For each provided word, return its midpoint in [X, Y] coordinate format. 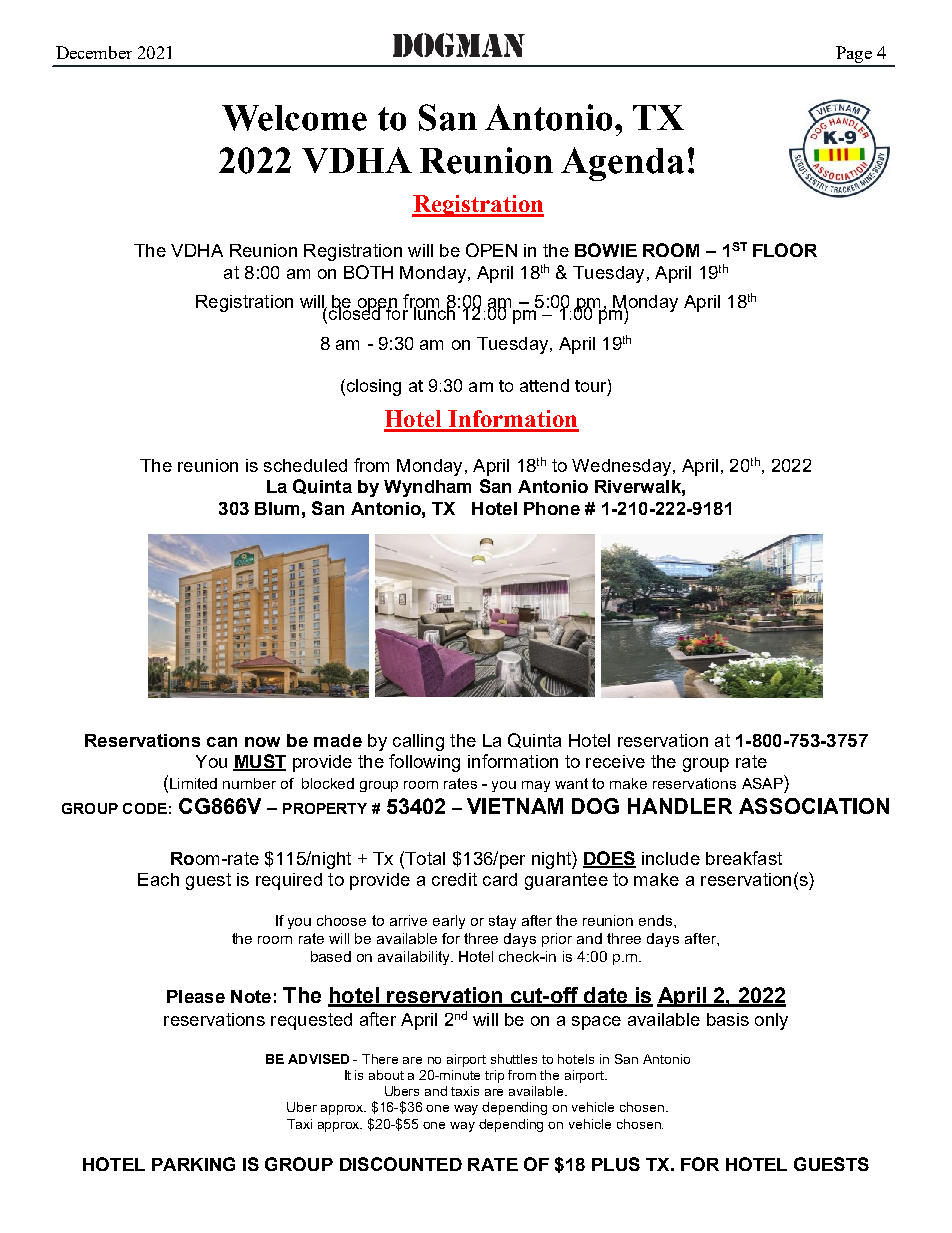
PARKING [193, 1164]
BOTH [368, 272]
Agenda [622, 164]
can [222, 742]
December [94, 52]
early [449, 922]
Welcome [294, 118]
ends [657, 920]
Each [158, 879]
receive [615, 761]
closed [355, 312]
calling [418, 742]
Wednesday [623, 467]
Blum [277, 508]
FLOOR [785, 250]
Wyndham [427, 488]
